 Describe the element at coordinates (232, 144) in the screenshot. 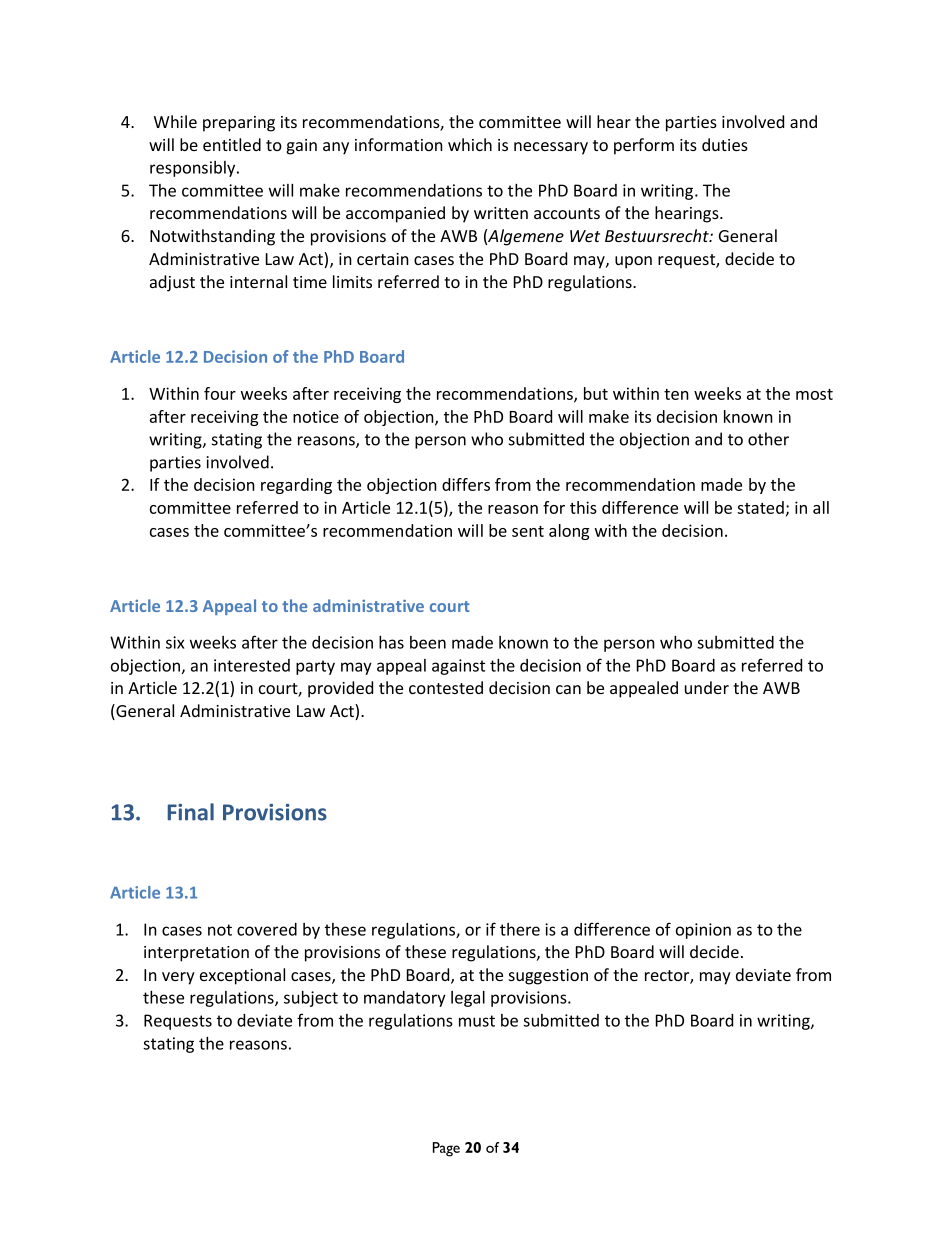

I see `entitled` at that location.
